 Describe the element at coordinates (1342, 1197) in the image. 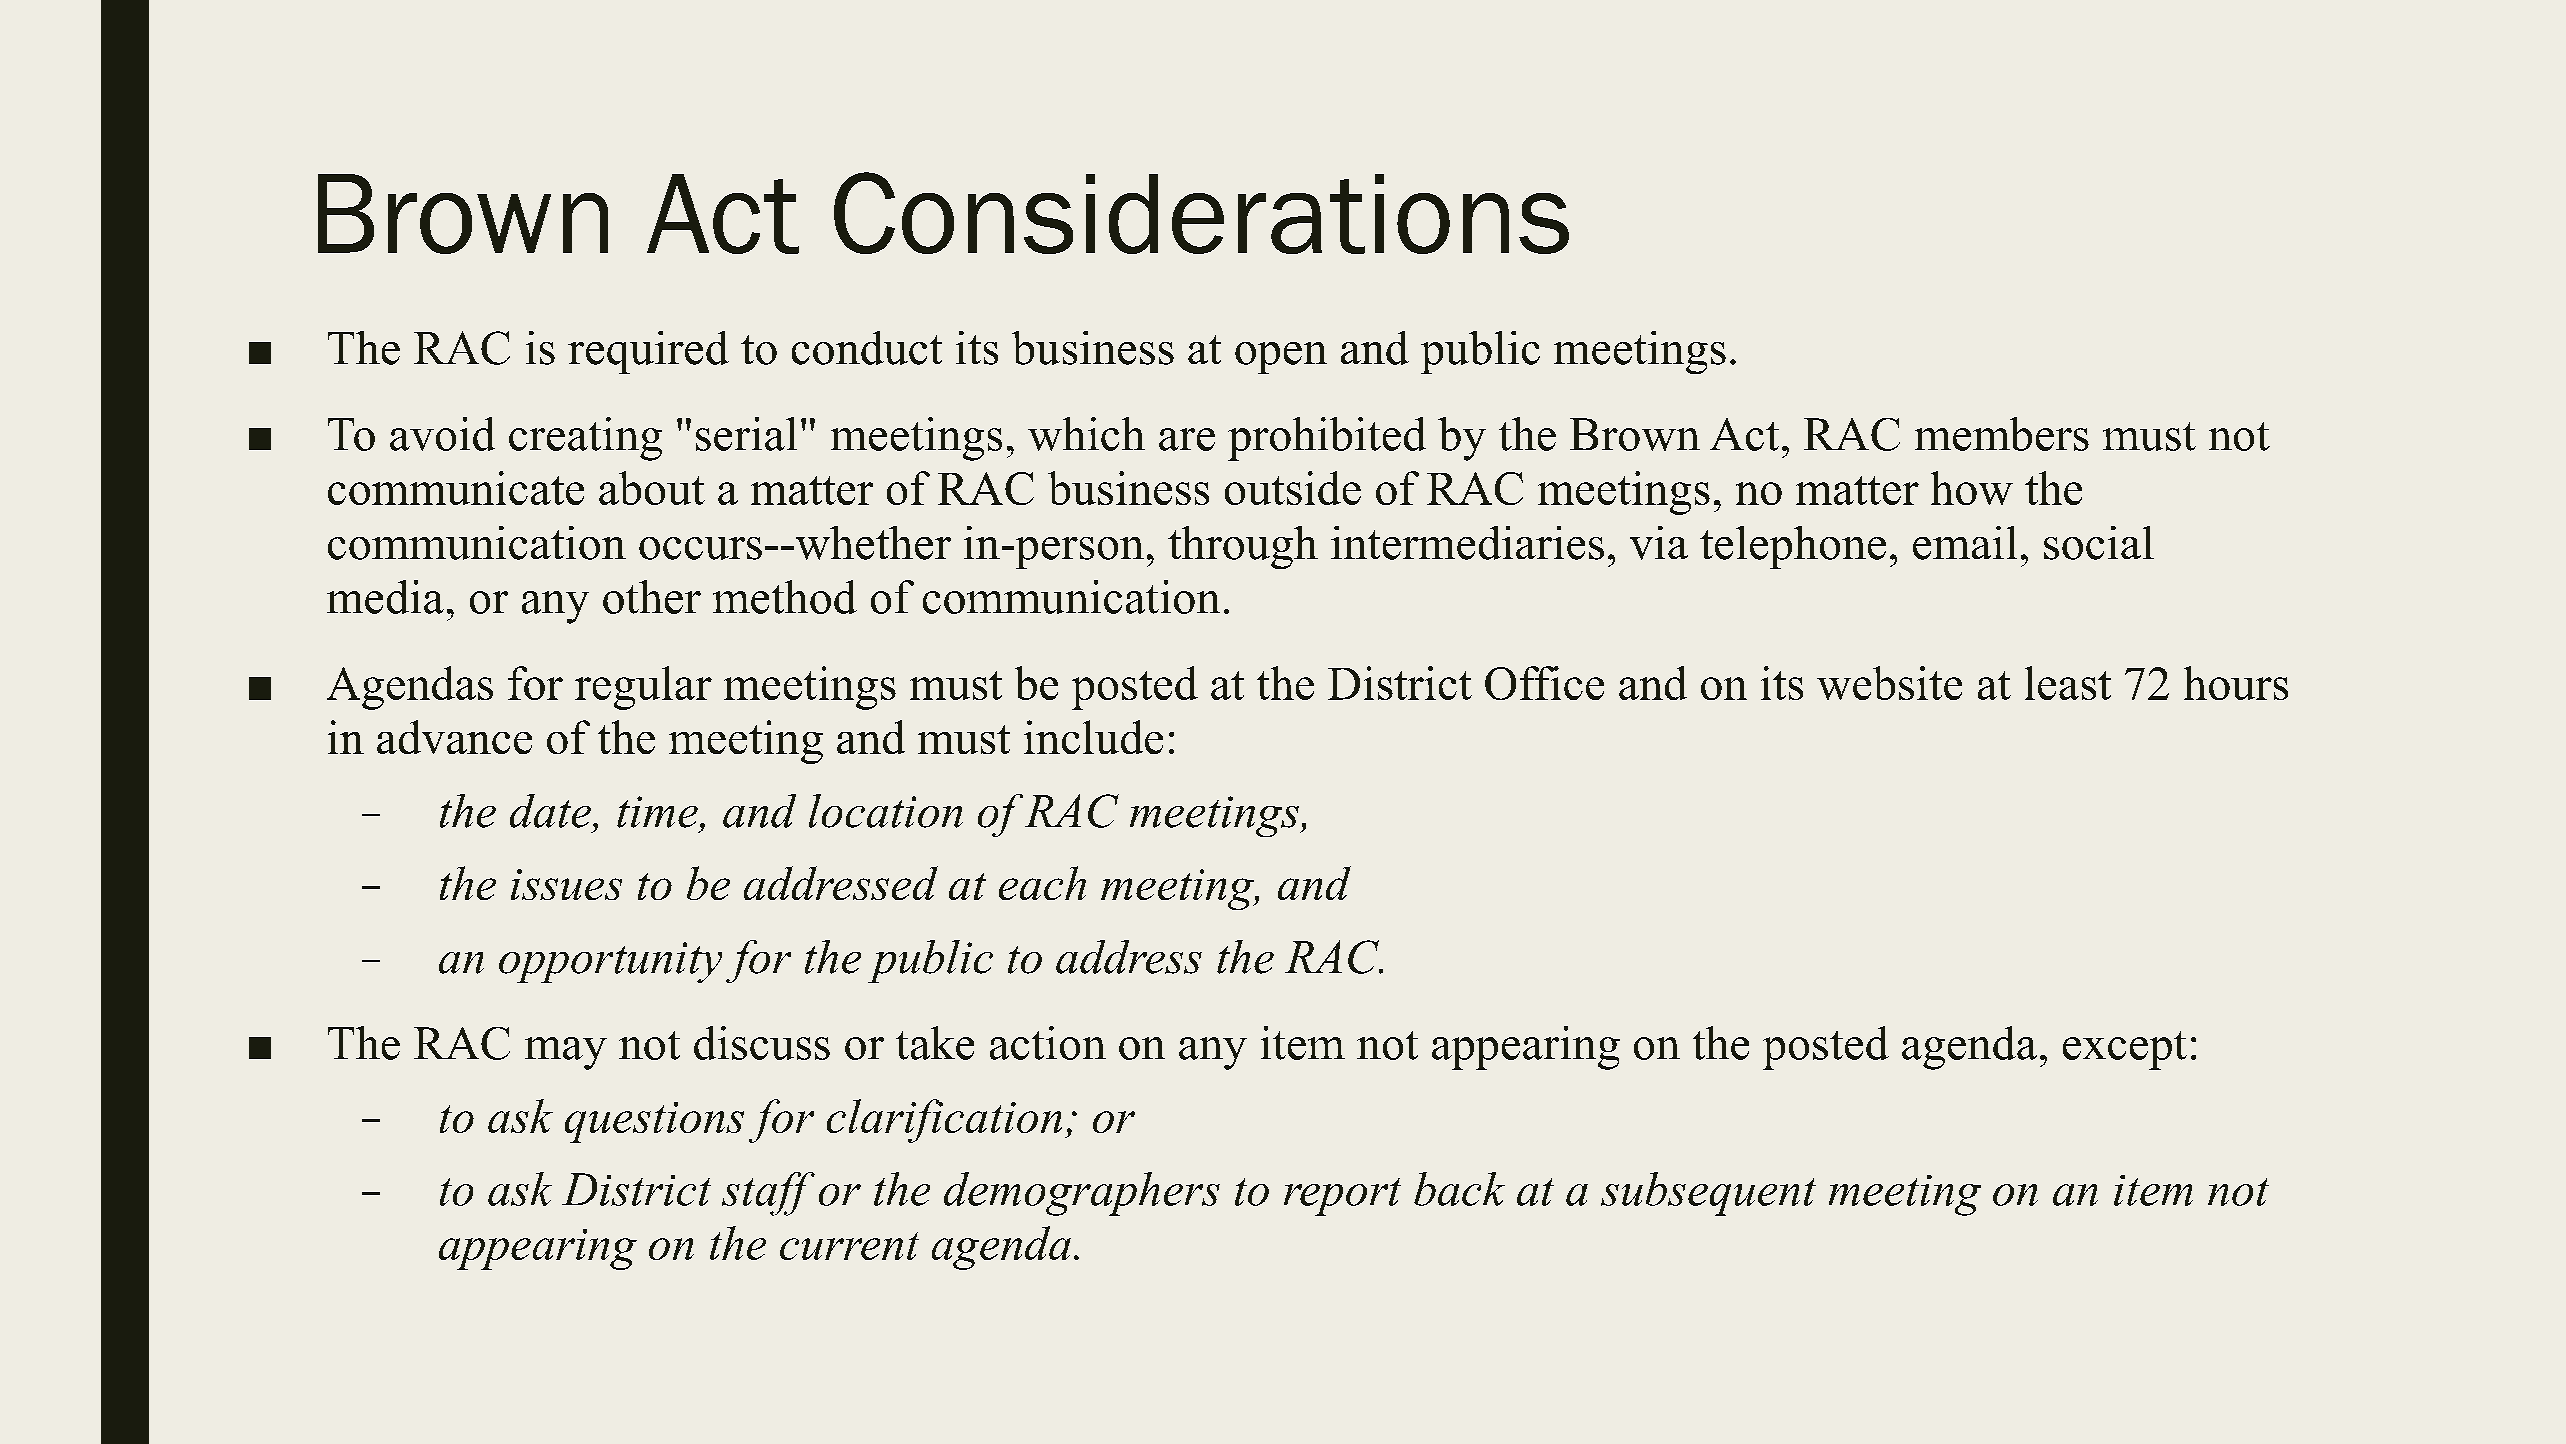

I see `report` at that location.
